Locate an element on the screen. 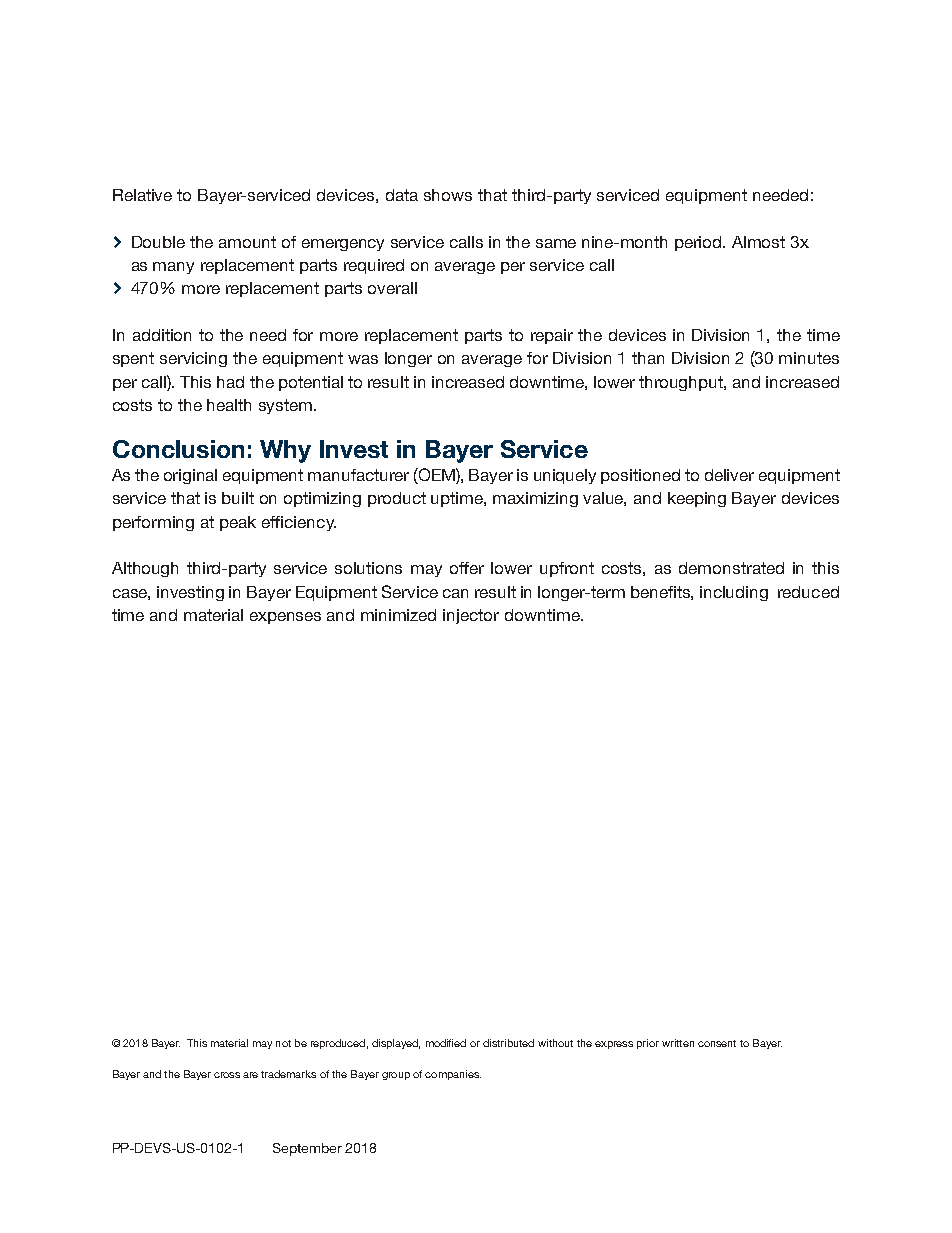 The height and width of the screenshot is (1233, 952). including is located at coordinates (734, 593).
